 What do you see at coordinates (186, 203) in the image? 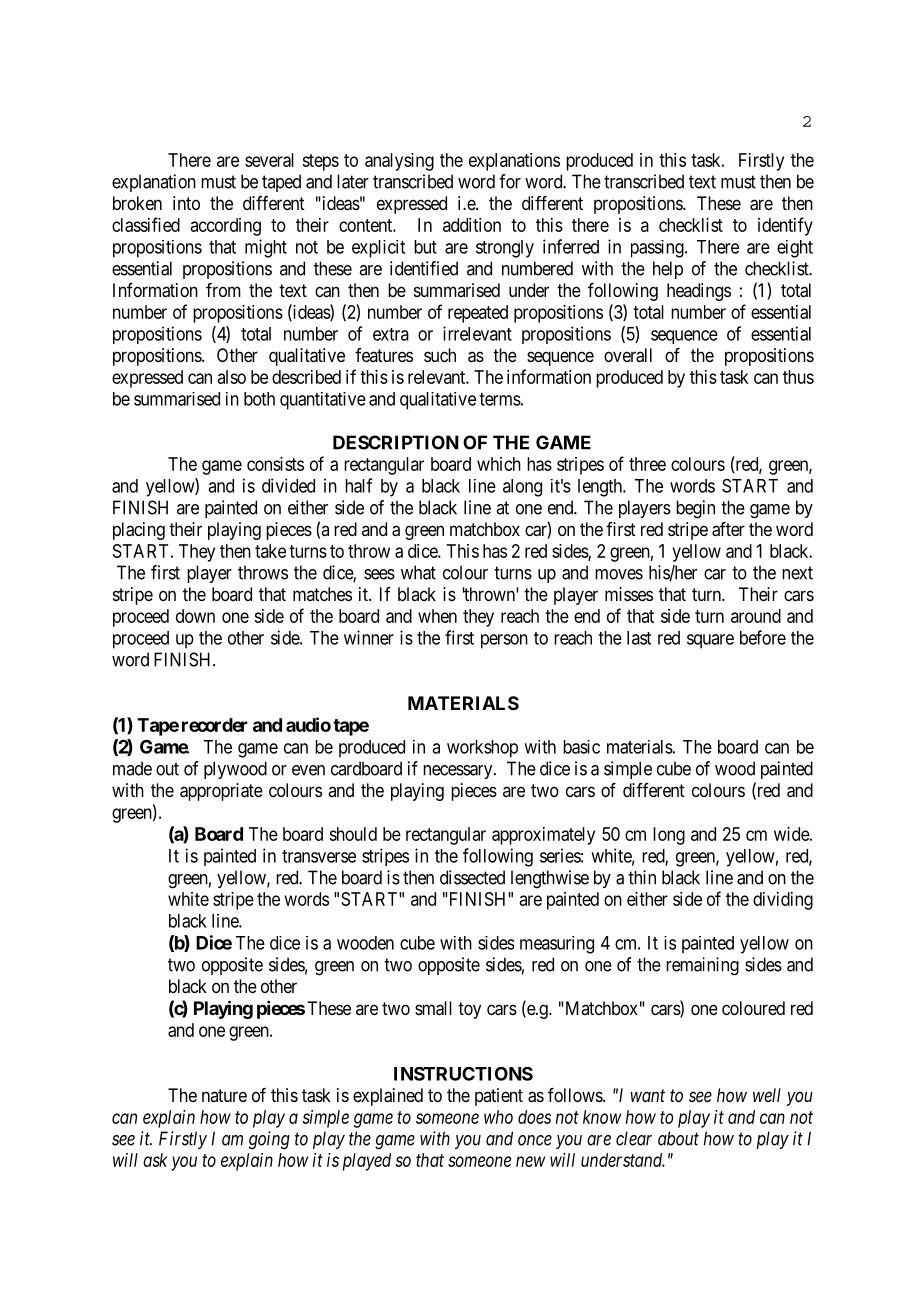
I see `into` at bounding box center [186, 203].
